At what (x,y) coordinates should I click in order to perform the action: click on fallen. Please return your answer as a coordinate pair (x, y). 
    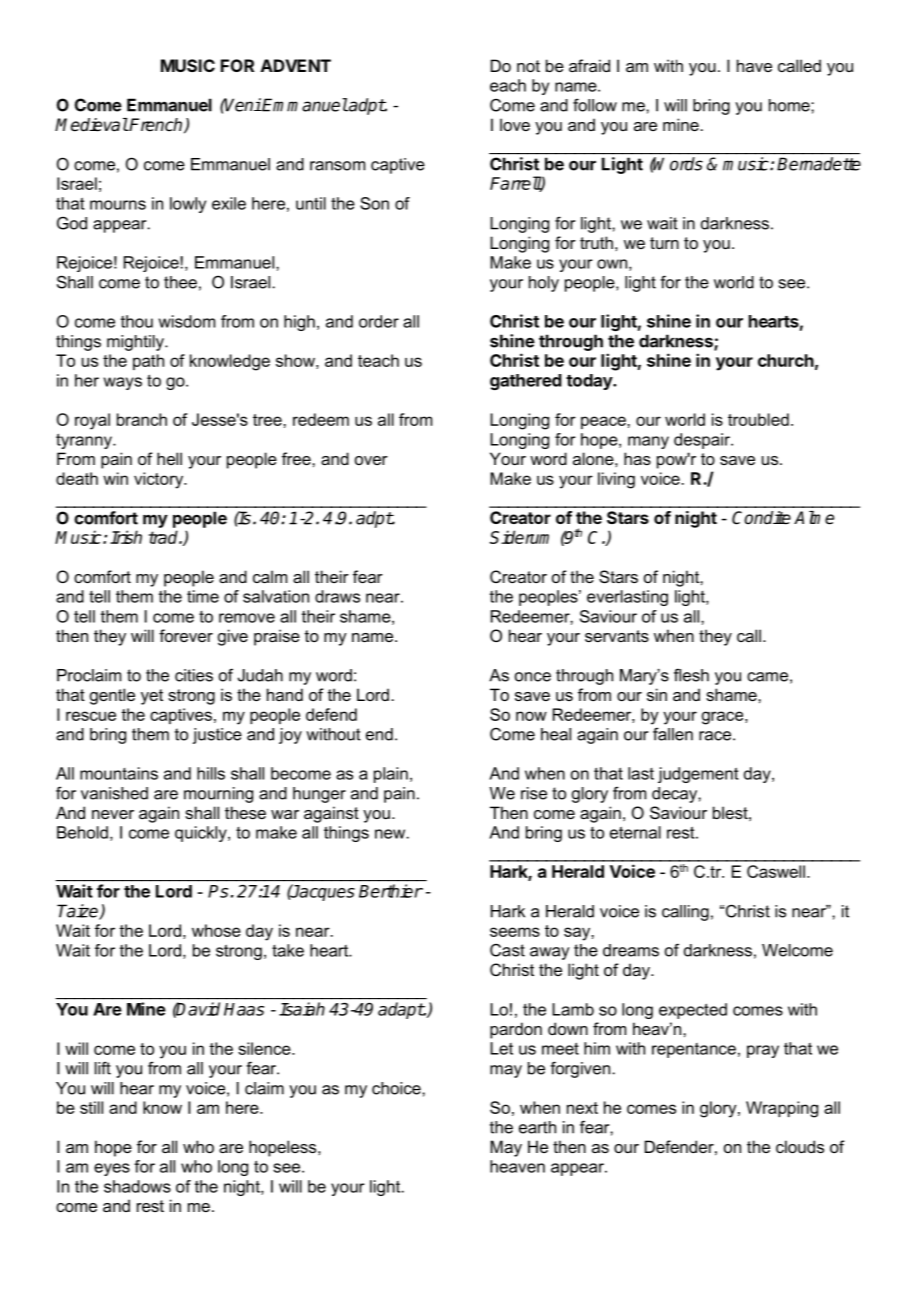
    Looking at the image, I should click on (673, 734).
